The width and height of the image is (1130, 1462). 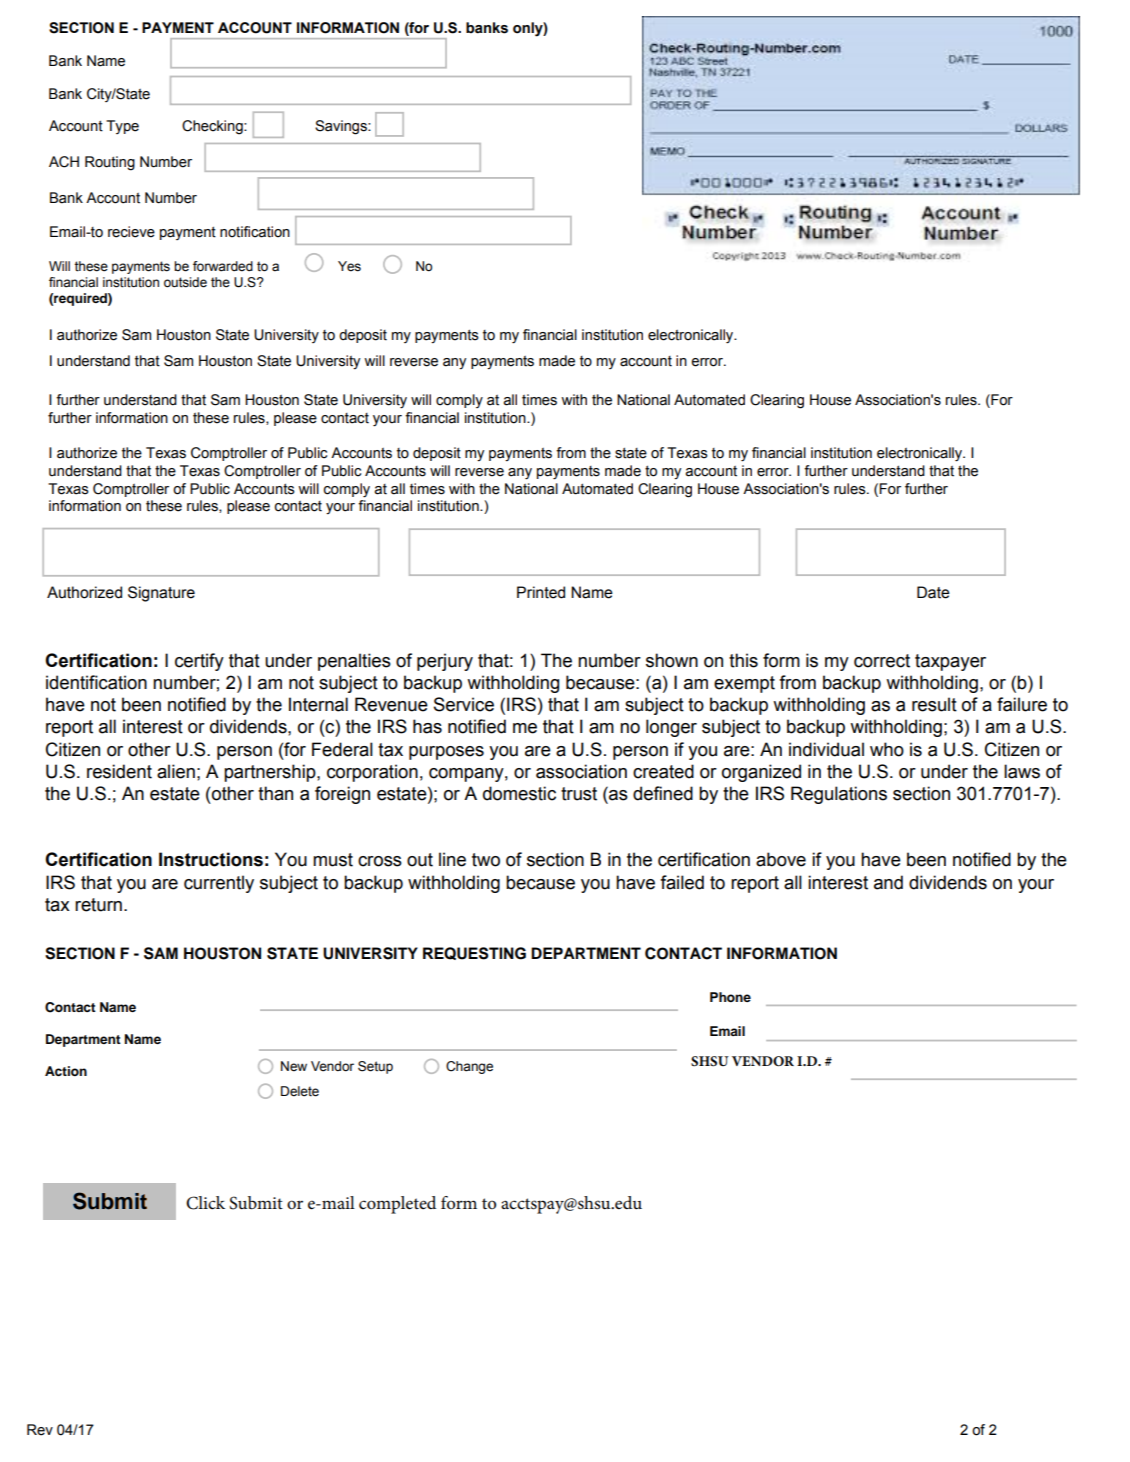 What do you see at coordinates (205, 1203) in the image?
I see `Click` at bounding box center [205, 1203].
